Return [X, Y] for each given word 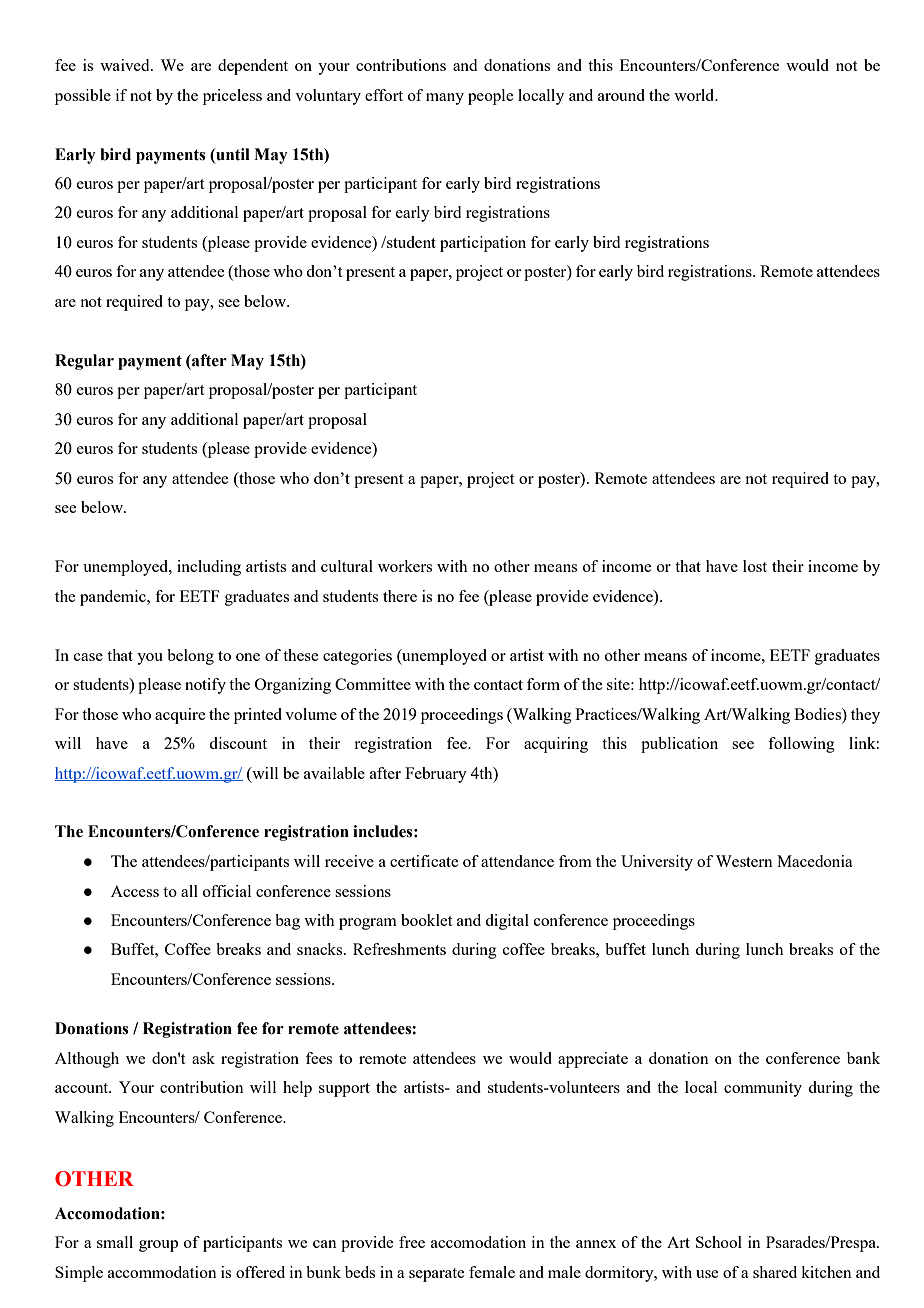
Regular [84, 362]
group [158, 1246]
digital [507, 922]
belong [190, 657]
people [490, 97]
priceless [232, 97]
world [695, 95]
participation [483, 244]
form [543, 684]
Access [135, 891]
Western [744, 861]
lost [755, 566]
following [801, 745]
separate [436, 1275]
